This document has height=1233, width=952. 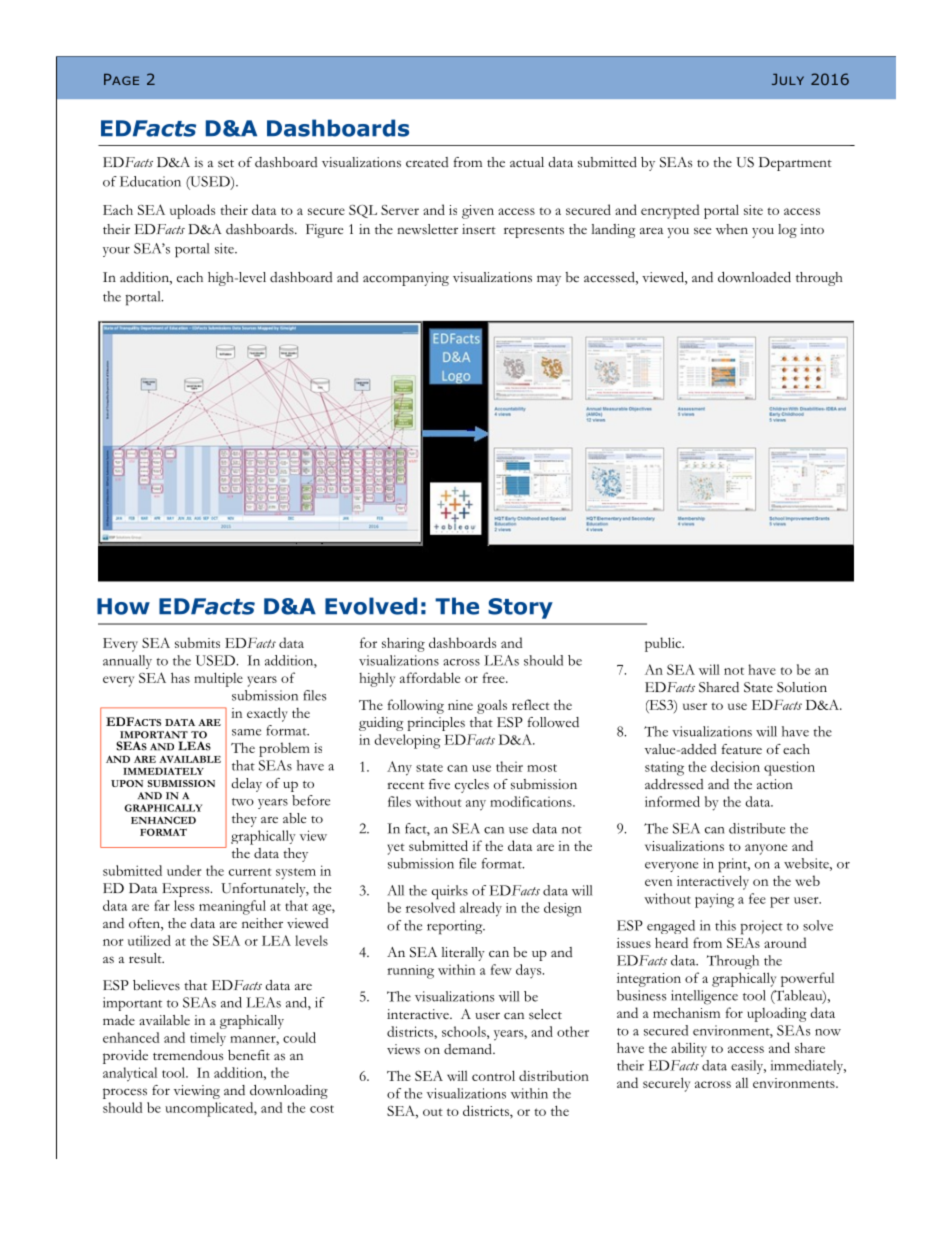 I want to click on tremendous, so click(x=188, y=1055).
